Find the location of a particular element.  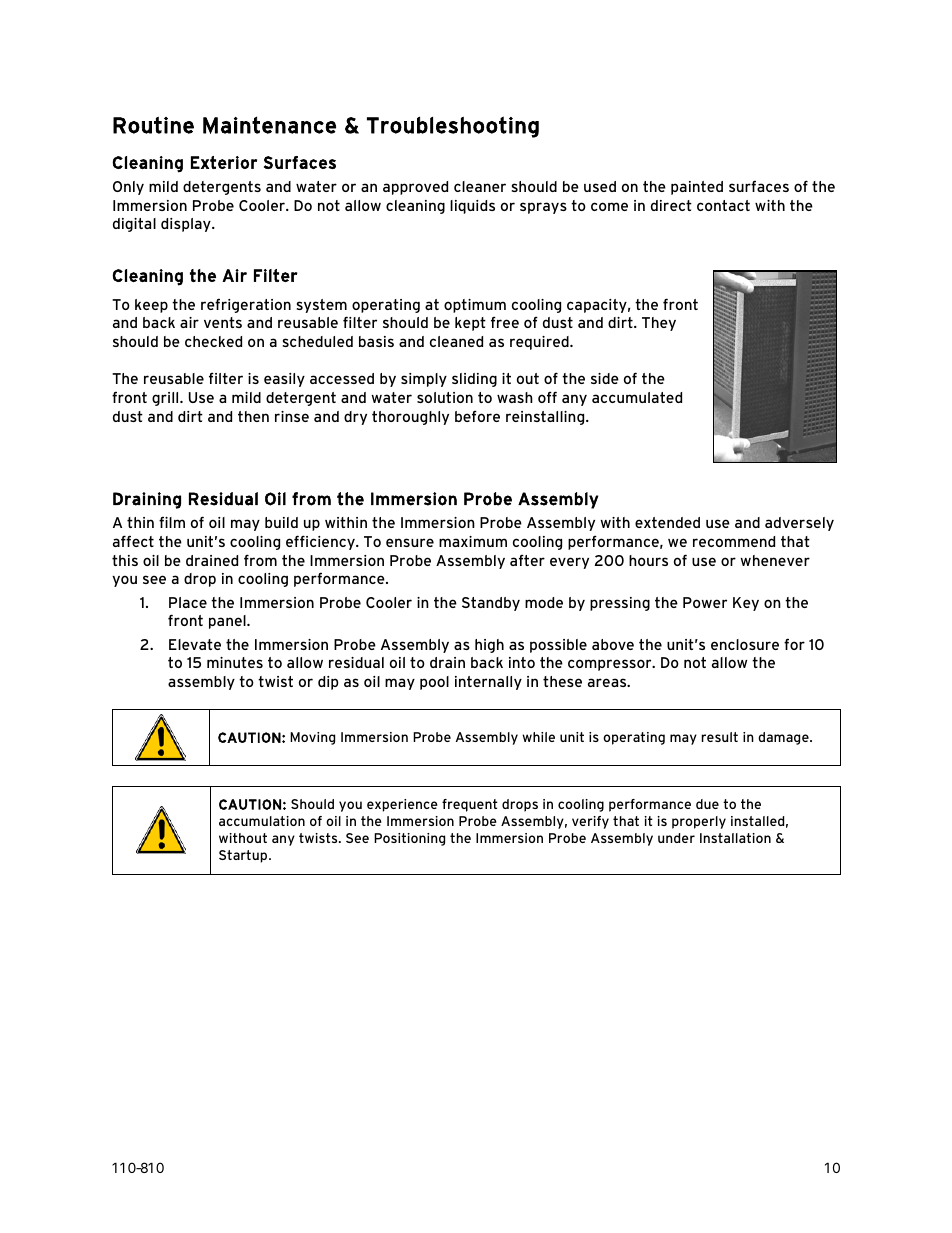

properly is located at coordinates (699, 822).
